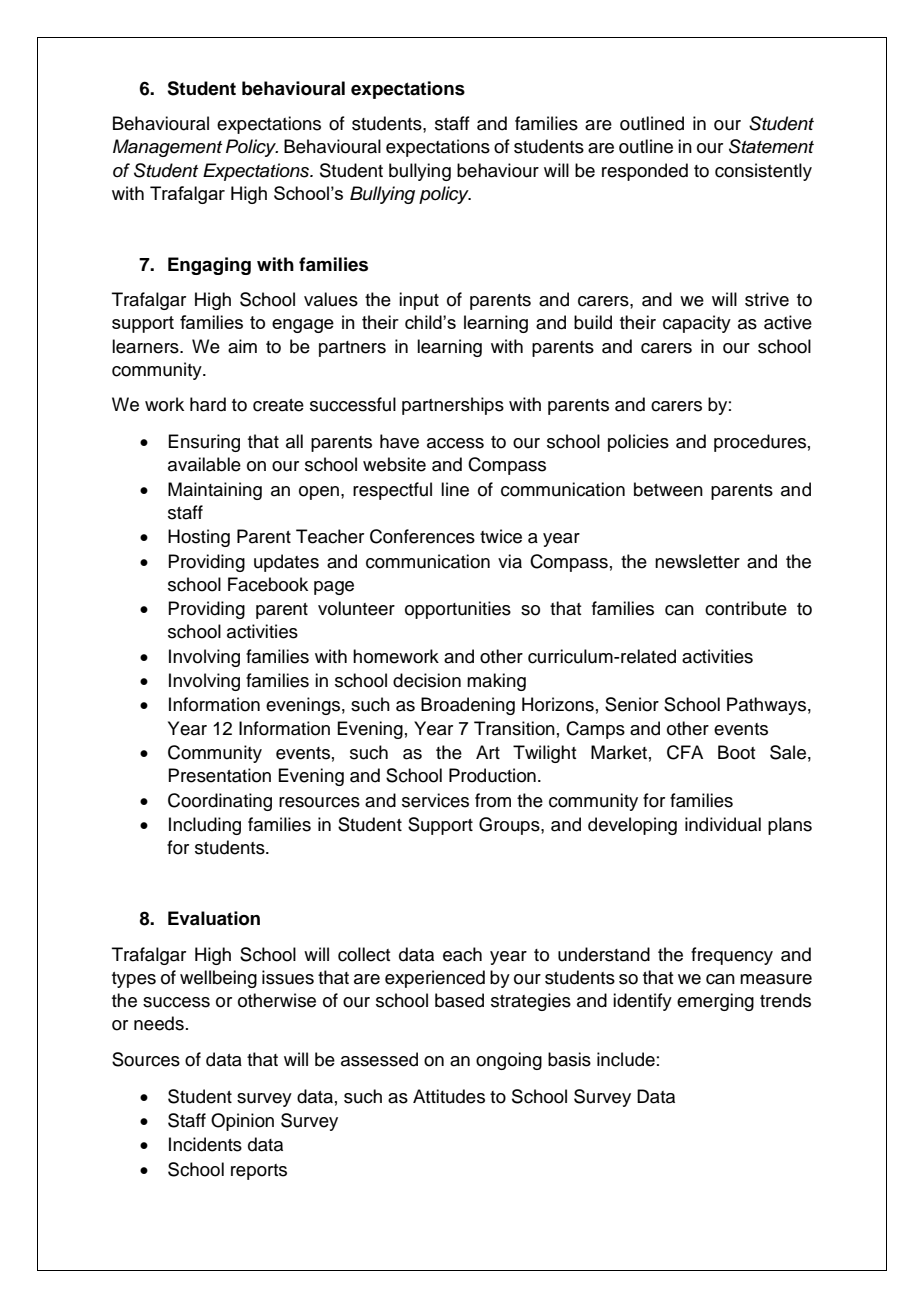  I want to click on Management, so click(167, 148).
